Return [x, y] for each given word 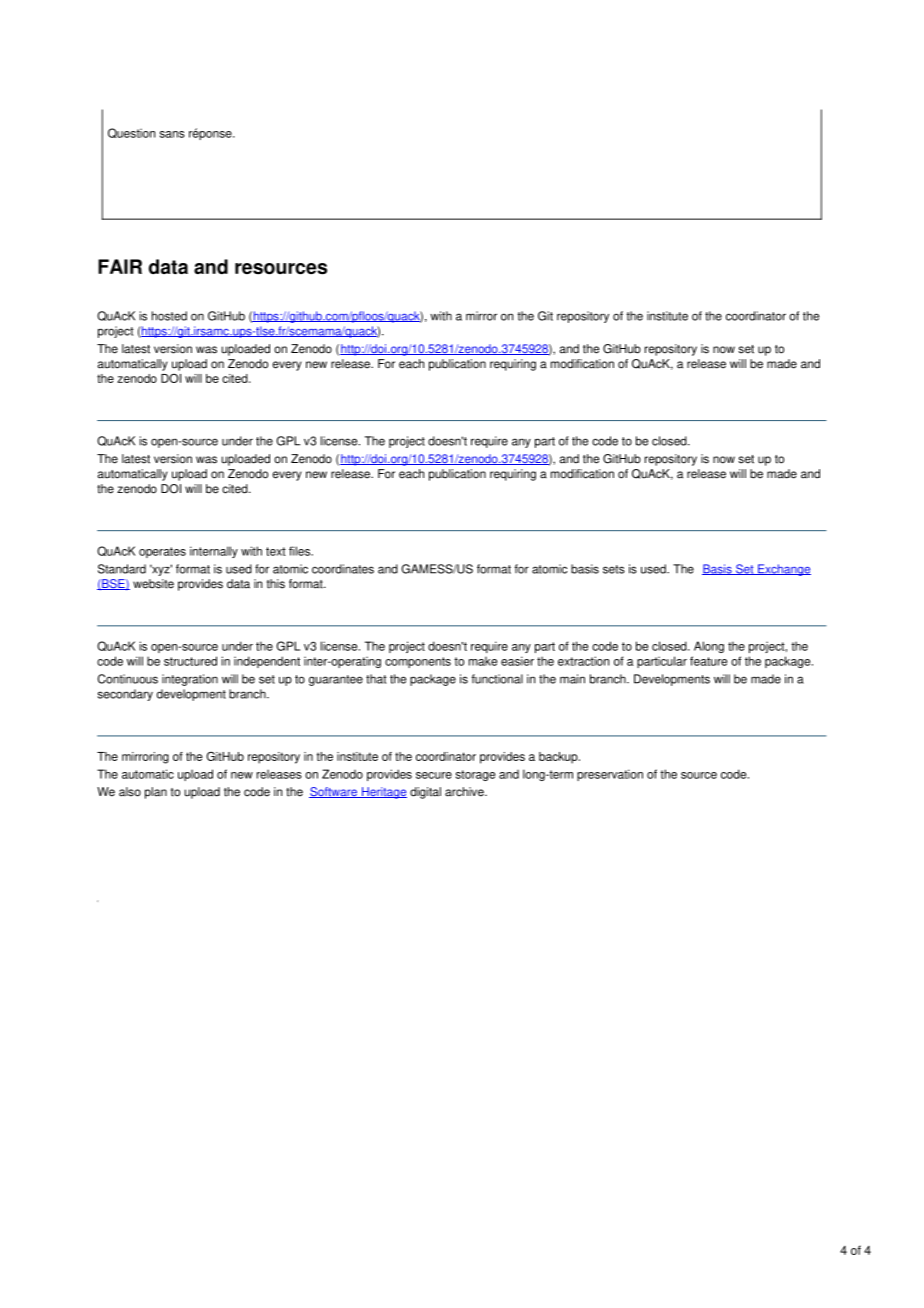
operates [162, 552]
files [300, 551]
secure [434, 775]
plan [156, 793]
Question [131, 133]
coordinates [343, 569]
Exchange [783, 570]
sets [614, 569]
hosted [169, 316]
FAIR [120, 266]
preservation [610, 775]
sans [172, 134]
